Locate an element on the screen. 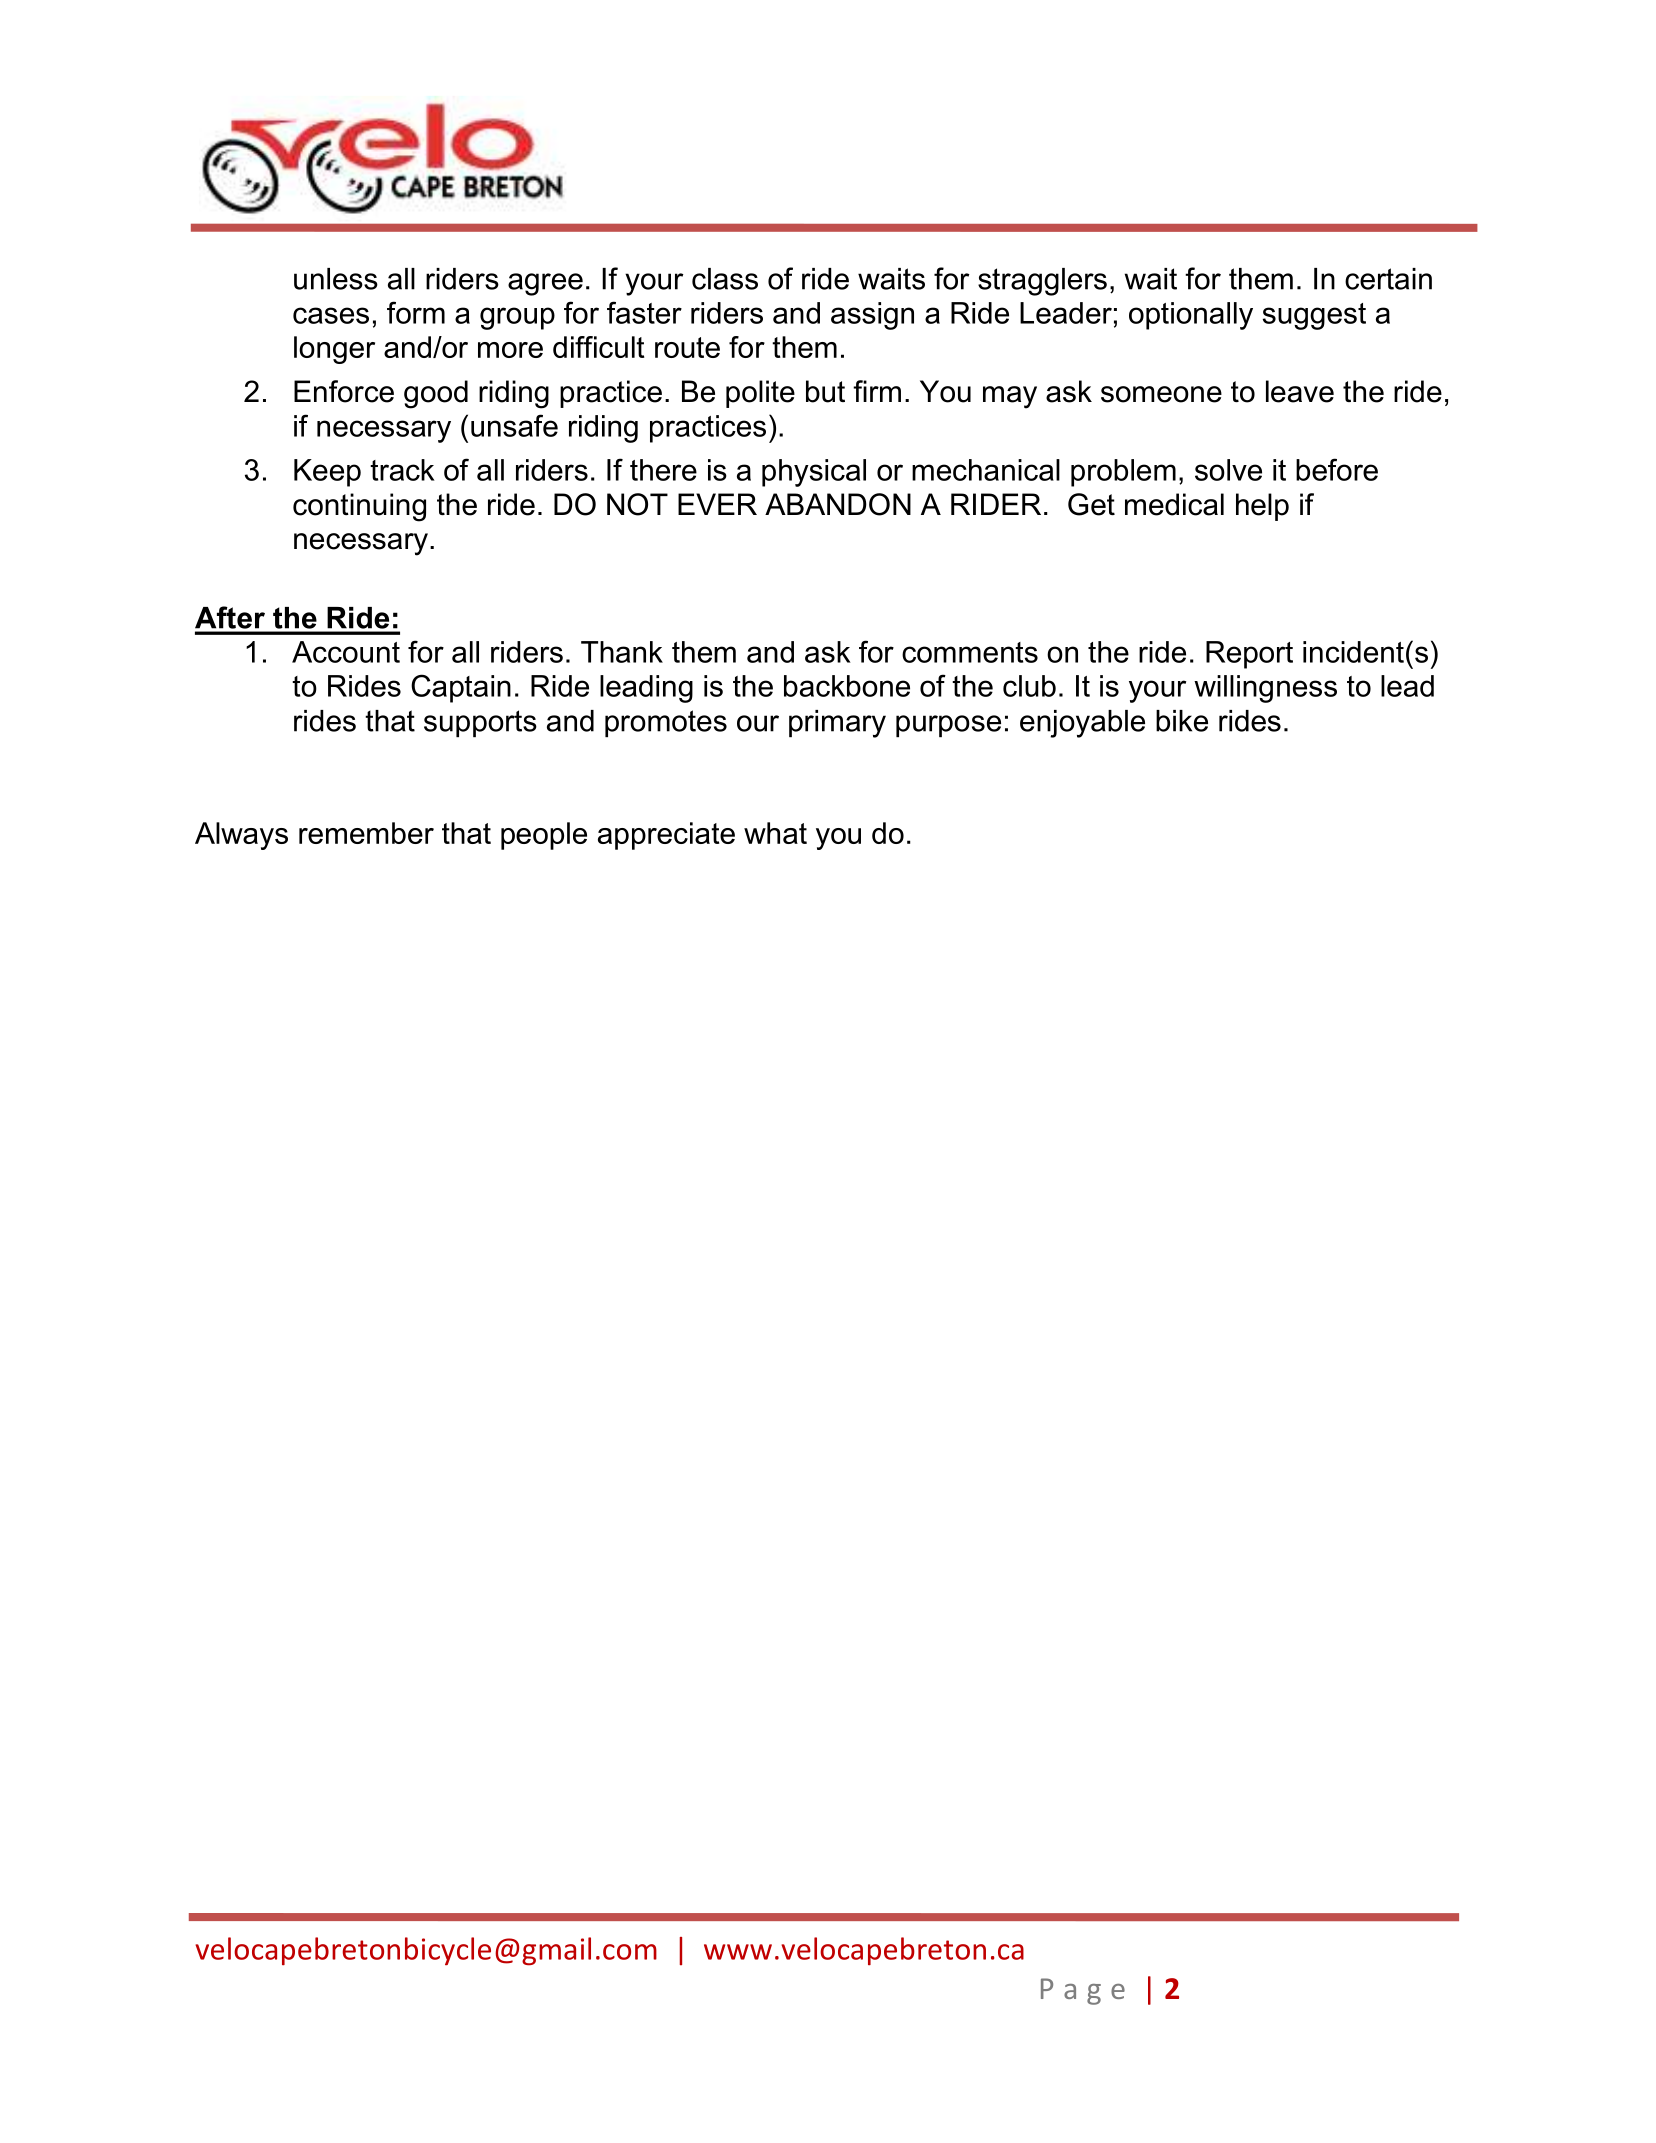 Image resolution: width=1656 pixels, height=2143 pixels. unsafe is located at coordinates (514, 425).
